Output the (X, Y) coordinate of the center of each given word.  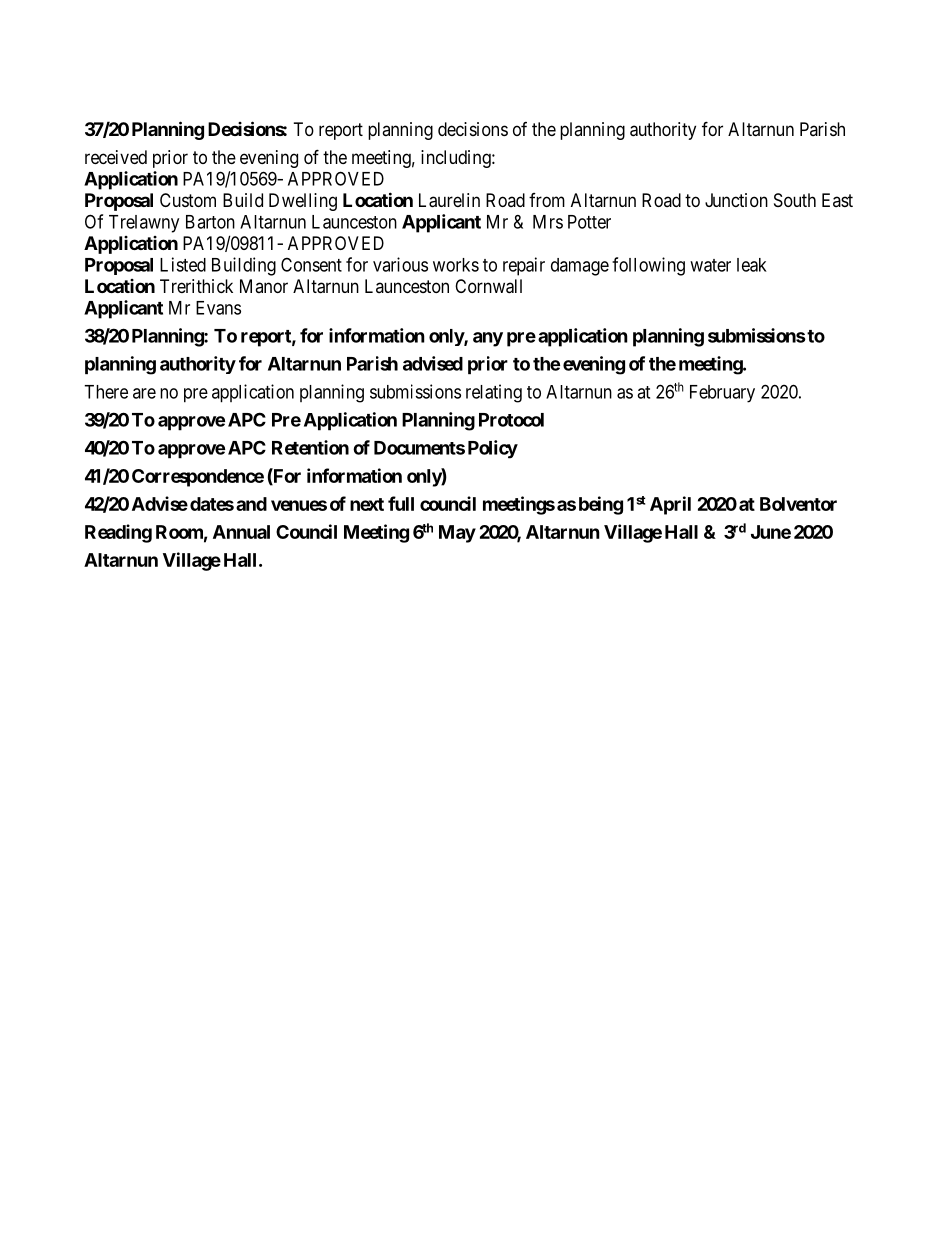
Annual (241, 532)
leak (752, 265)
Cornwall (488, 286)
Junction (736, 200)
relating (494, 393)
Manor (264, 286)
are (144, 393)
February (722, 394)
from (547, 200)
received (116, 157)
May (457, 534)
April (670, 505)
